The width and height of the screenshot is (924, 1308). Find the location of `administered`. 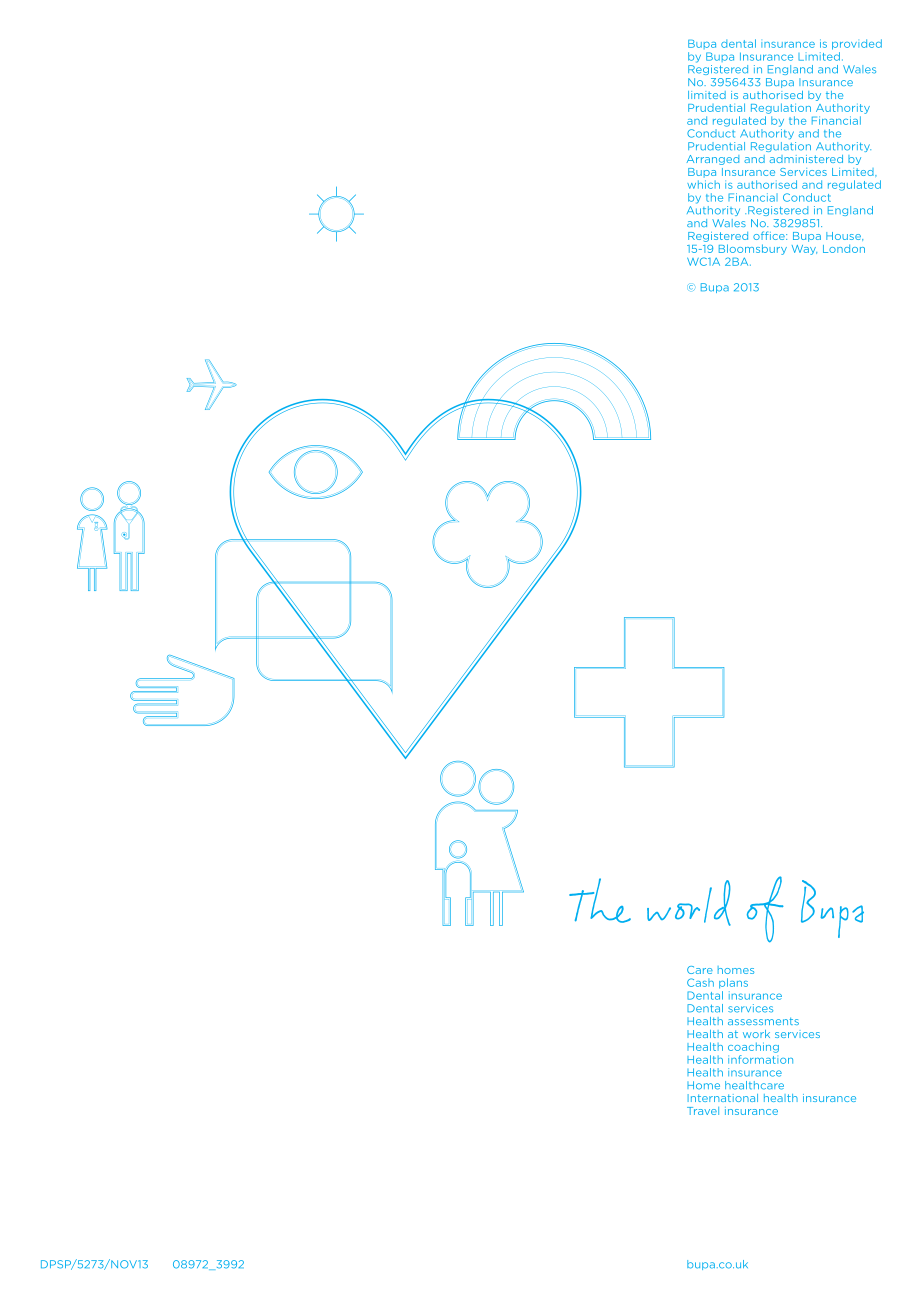

administered is located at coordinates (806, 159).
